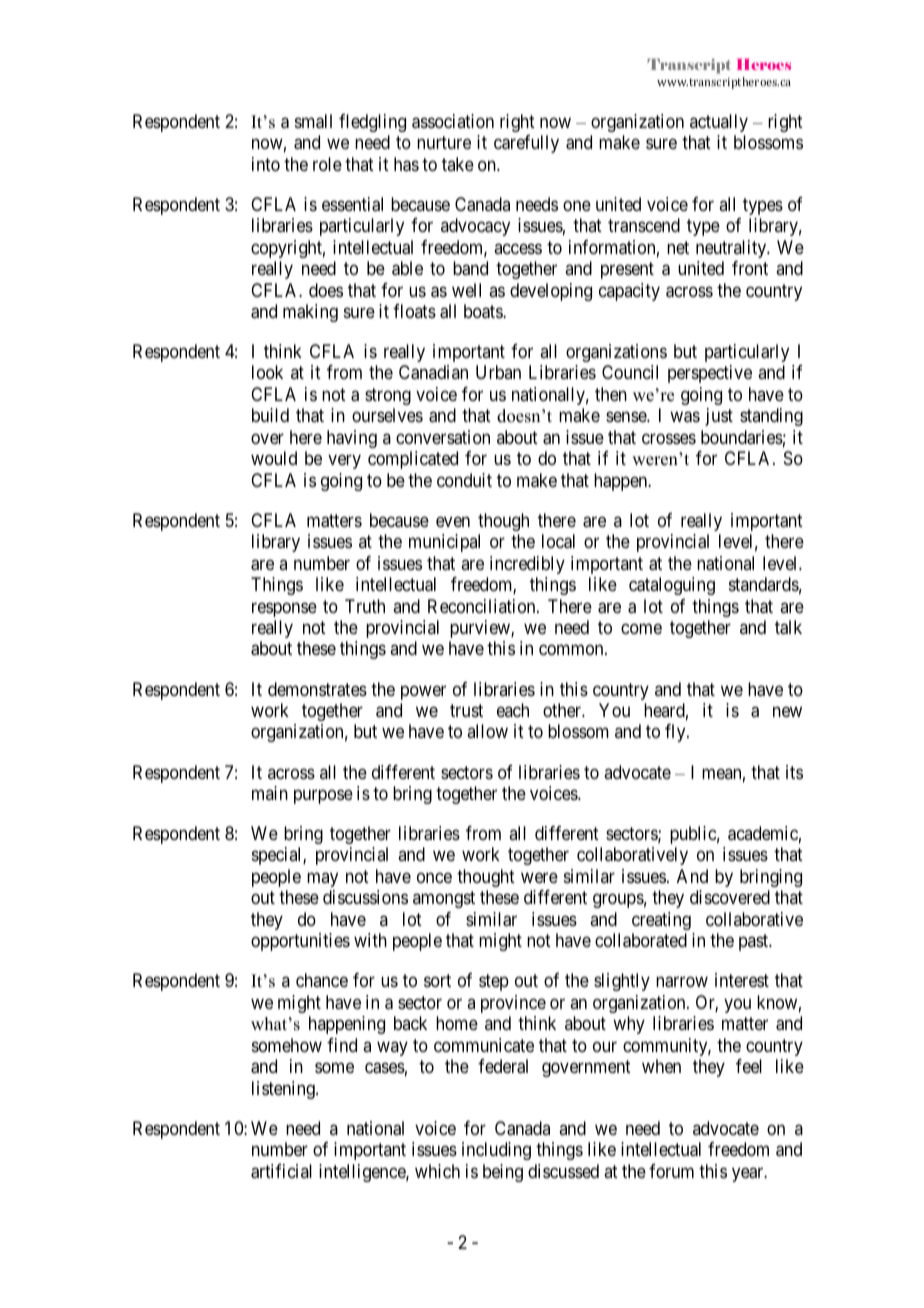  Describe the element at coordinates (526, 144) in the screenshot. I see `carefully` at that location.
